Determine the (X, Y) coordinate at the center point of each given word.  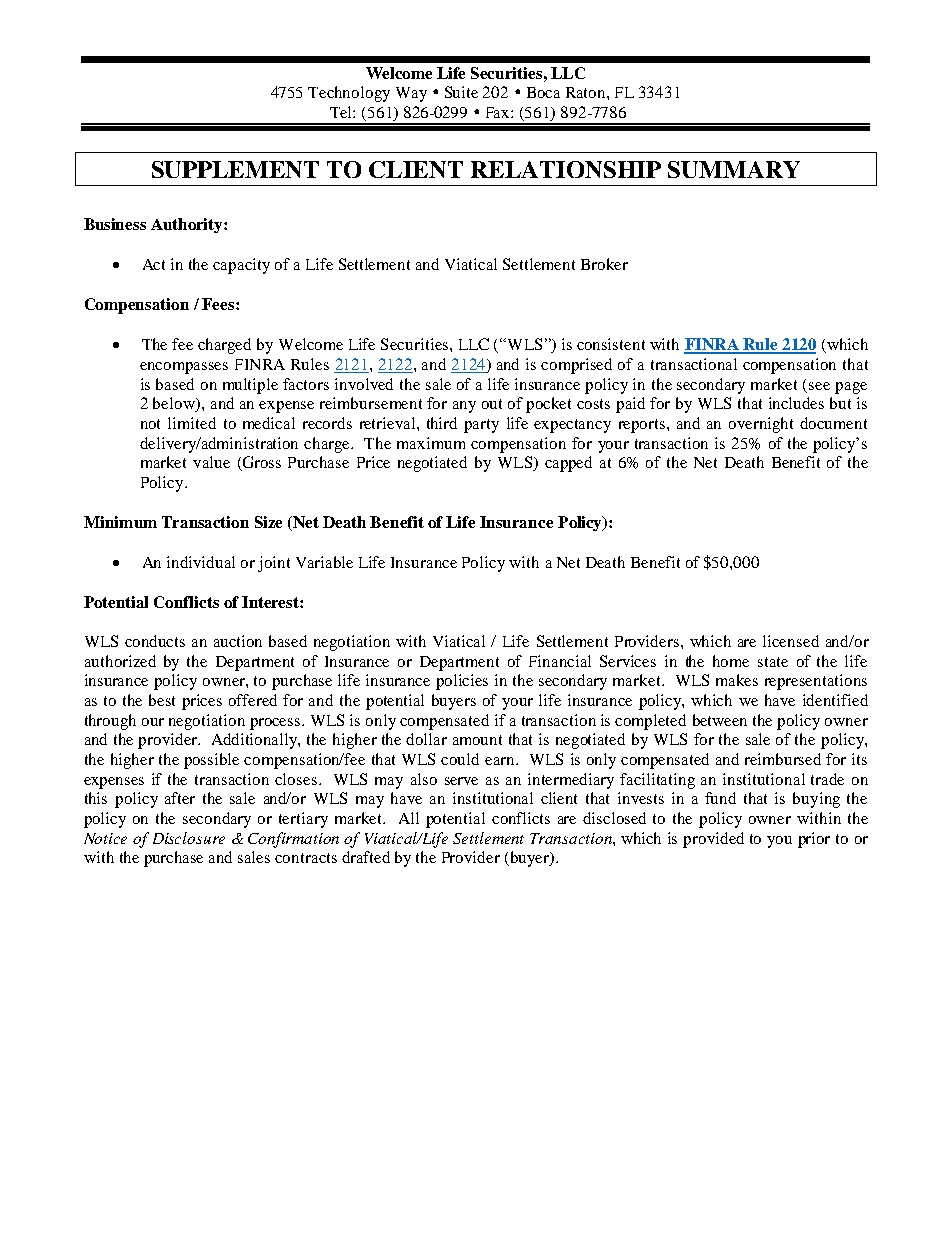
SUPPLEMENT (235, 169)
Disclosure (189, 838)
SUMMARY (734, 169)
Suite (461, 92)
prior (814, 840)
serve (461, 781)
